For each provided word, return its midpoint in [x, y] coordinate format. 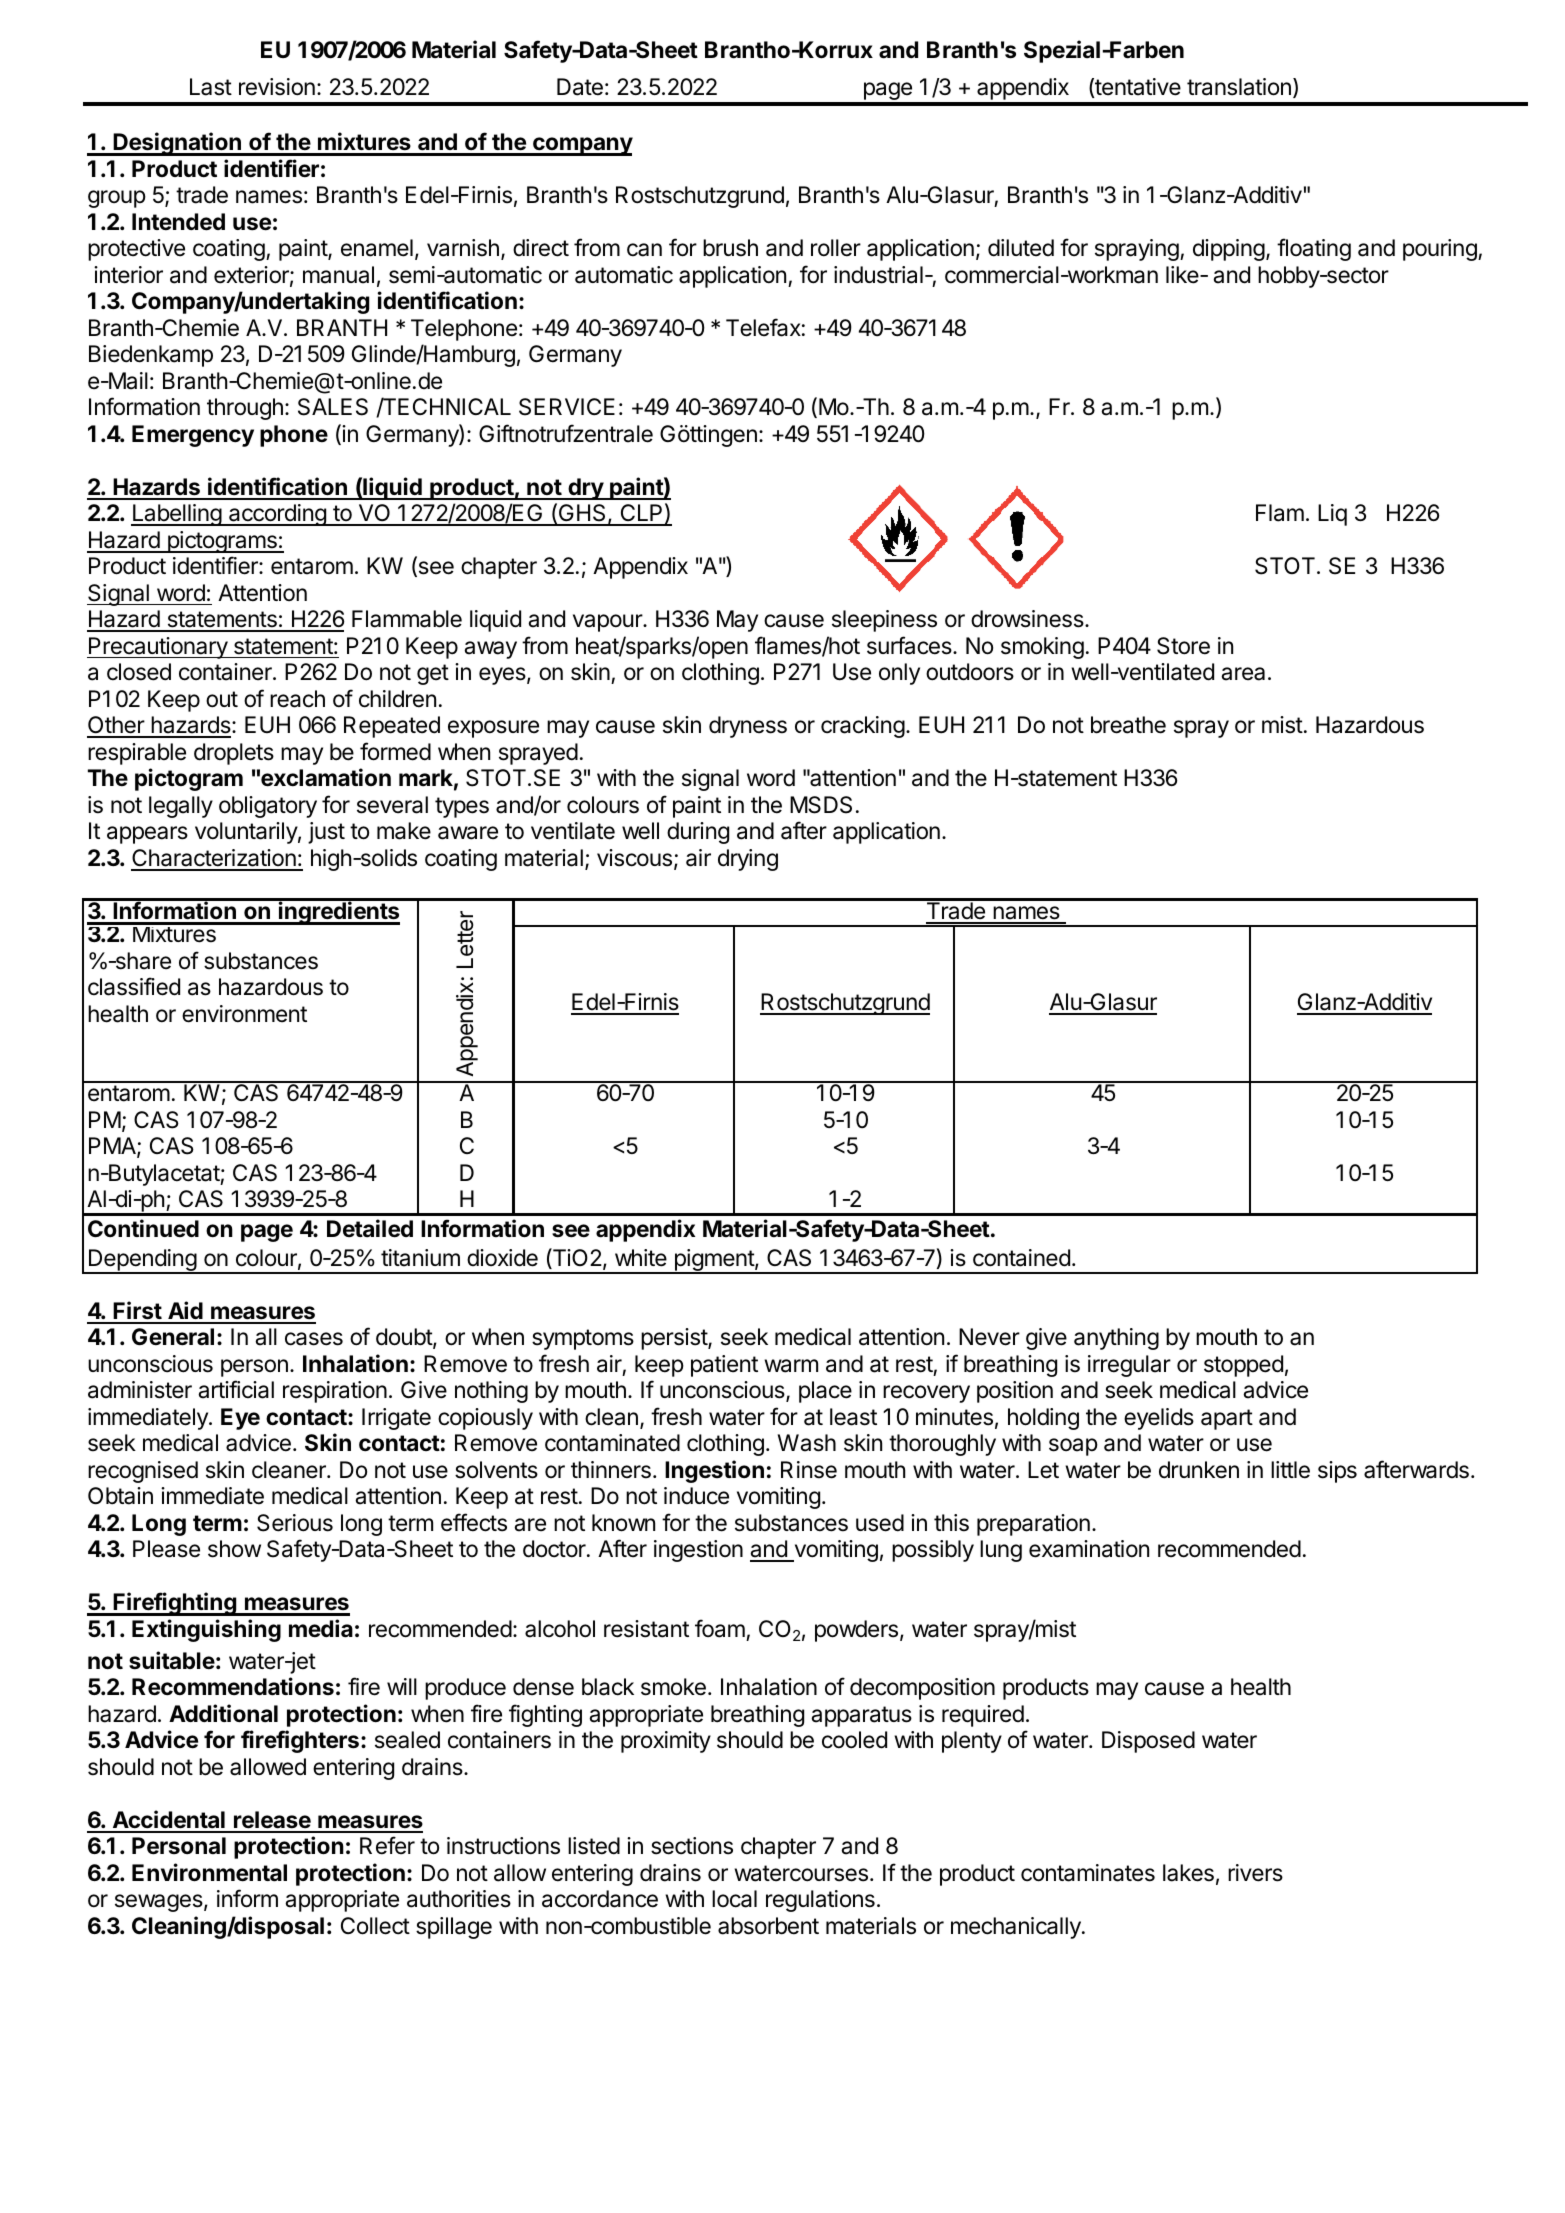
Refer [387, 1845]
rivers [1255, 1873]
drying [748, 860]
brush [730, 248]
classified [134, 986]
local [734, 1899]
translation [1239, 87]
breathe [1128, 725]
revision [277, 87]
